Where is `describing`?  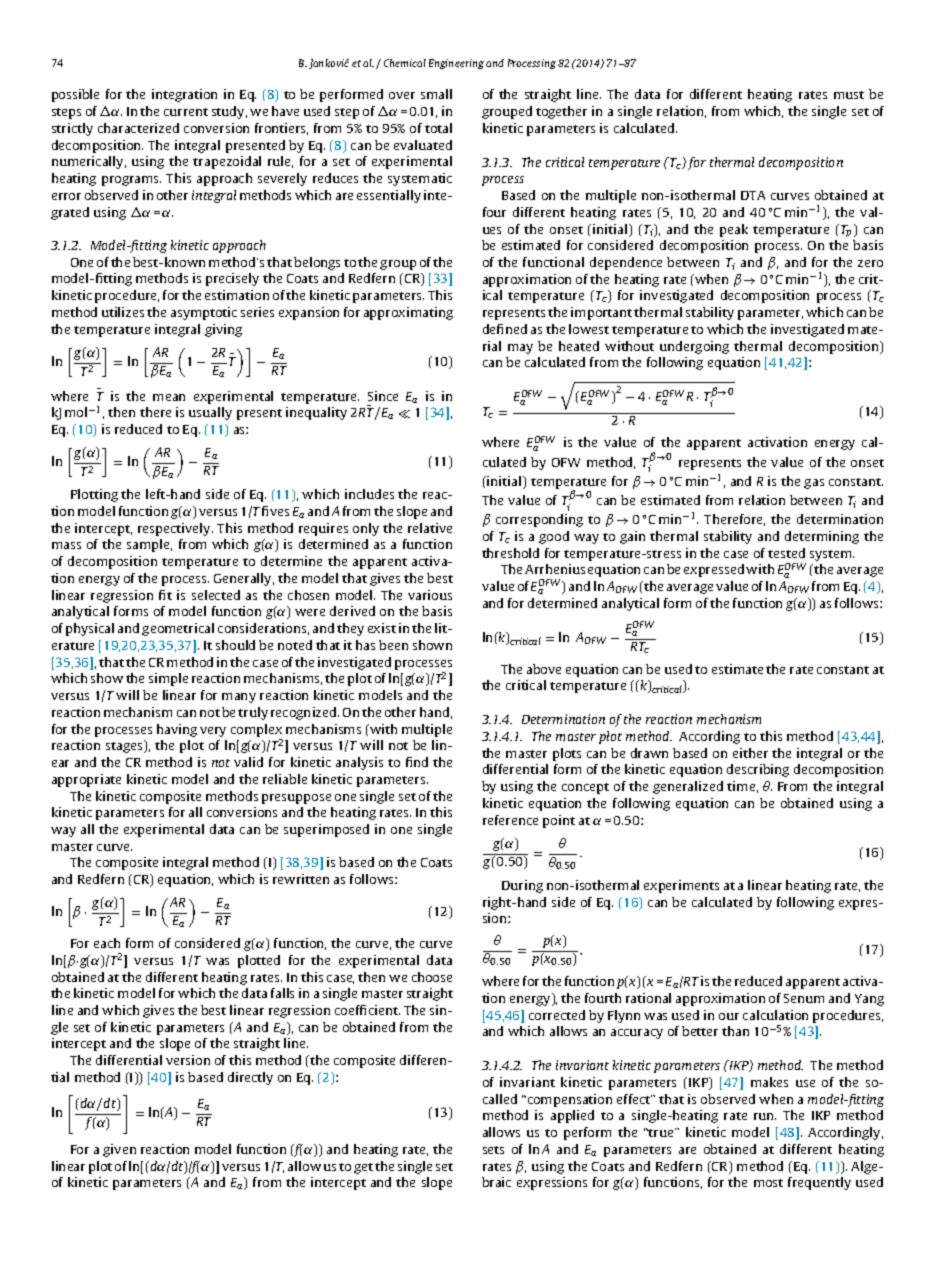
describing is located at coordinates (758, 770).
